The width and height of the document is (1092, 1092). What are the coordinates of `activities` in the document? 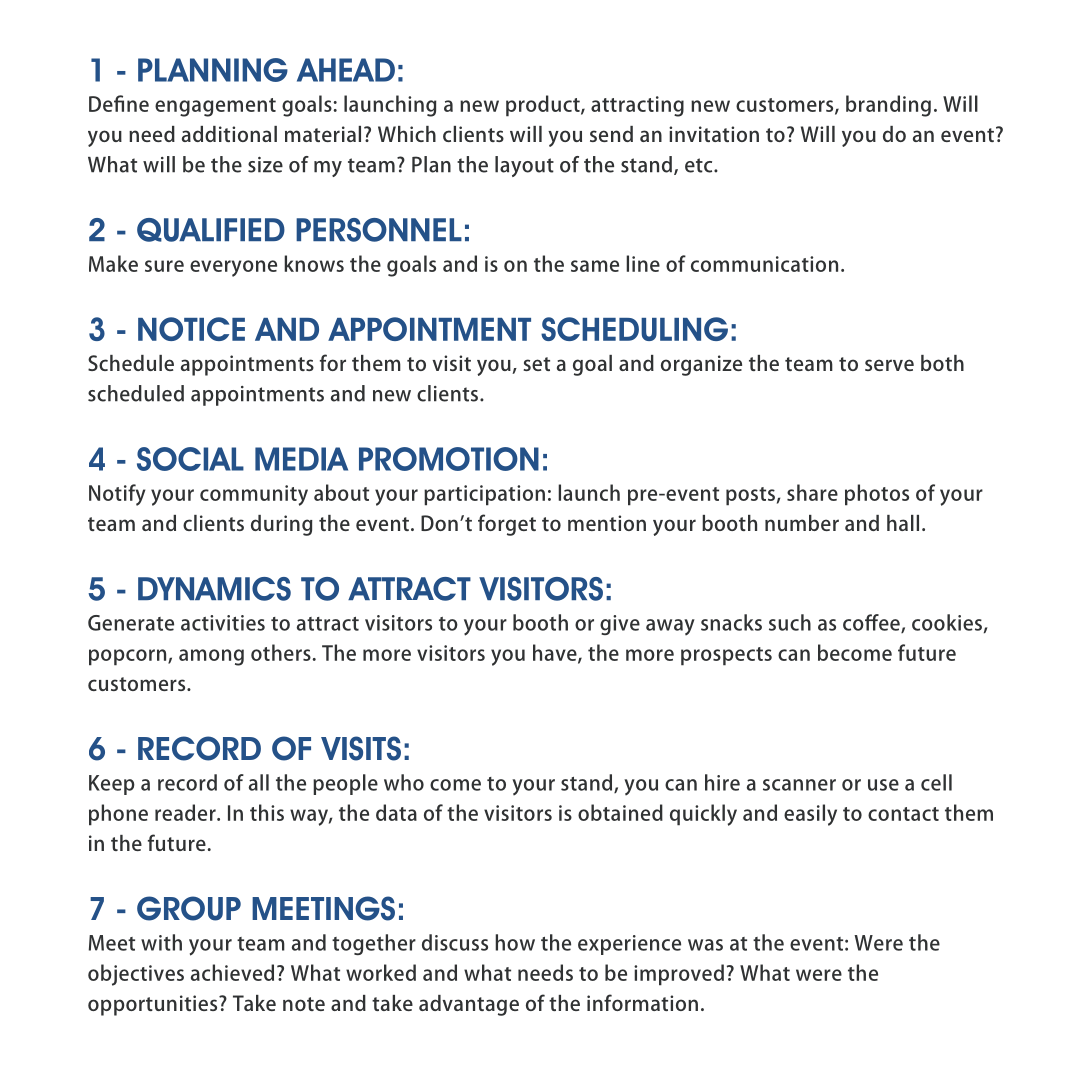 It's located at (223, 623).
